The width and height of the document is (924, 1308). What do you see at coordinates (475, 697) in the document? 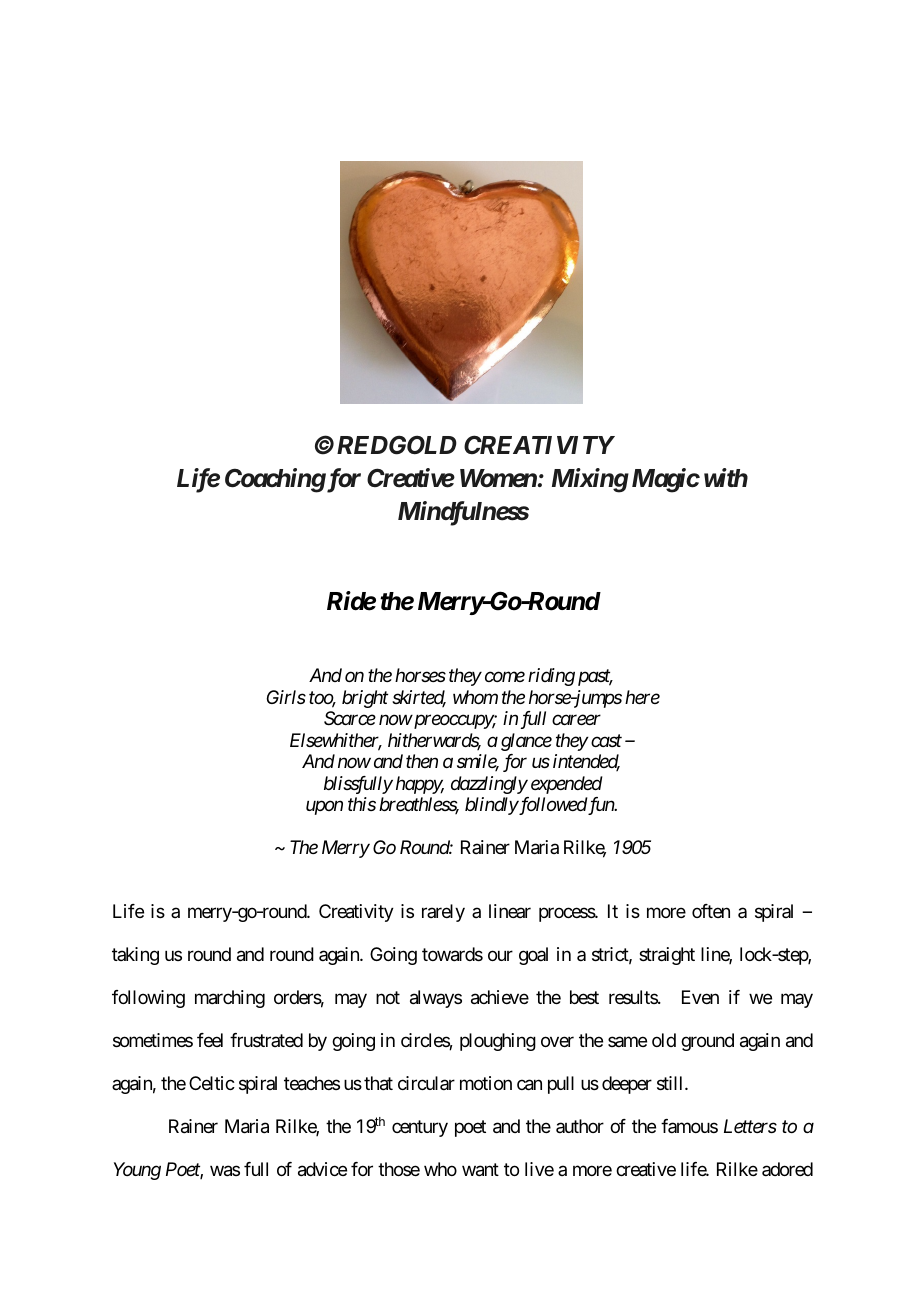
I see `whom` at bounding box center [475, 697].
